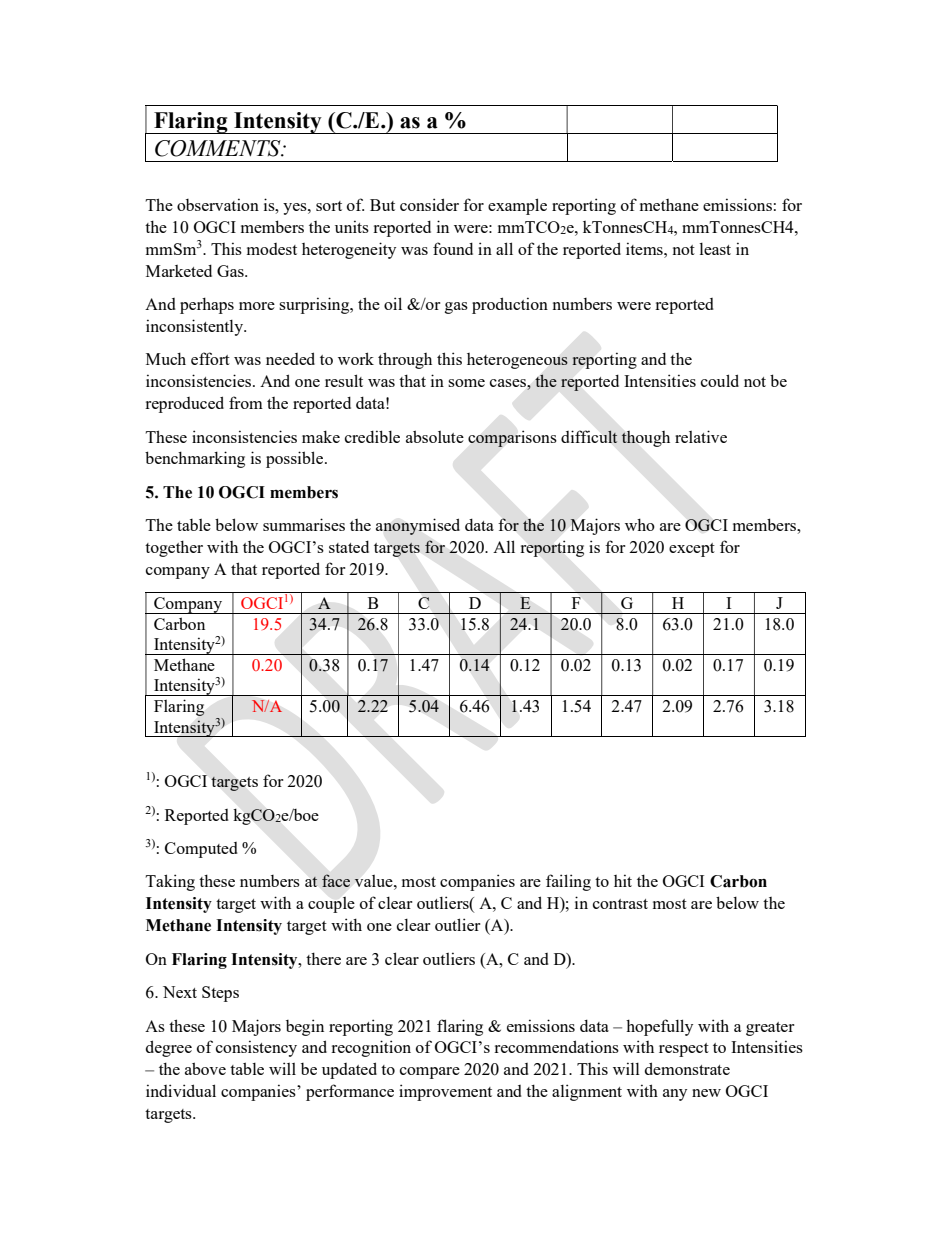 The width and height of the document is (952, 1233). Describe the element at coordinates (435, 436) in the document. I see `absolute` at that location.
